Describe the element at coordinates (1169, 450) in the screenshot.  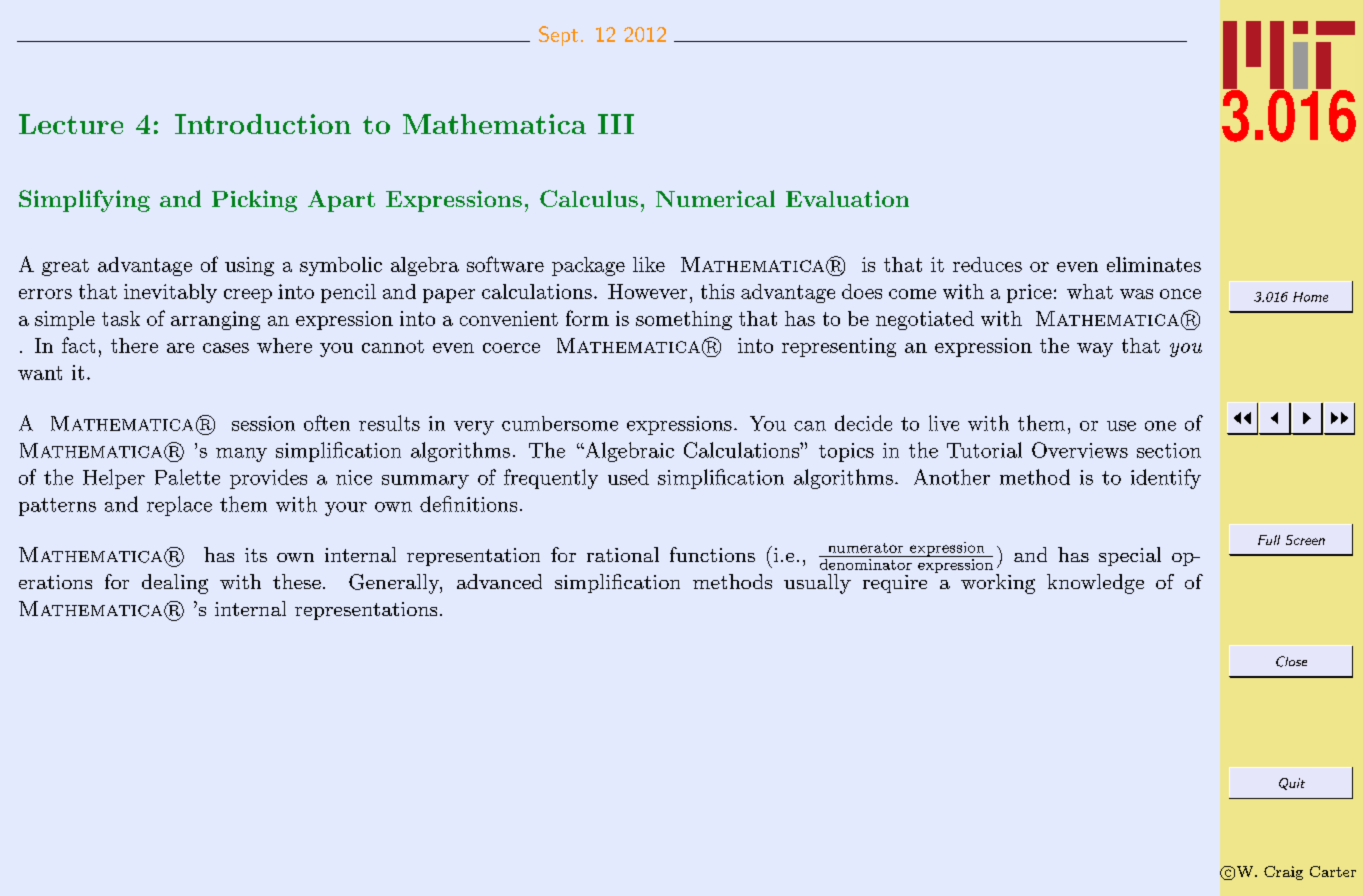
I see `section` at that location.
